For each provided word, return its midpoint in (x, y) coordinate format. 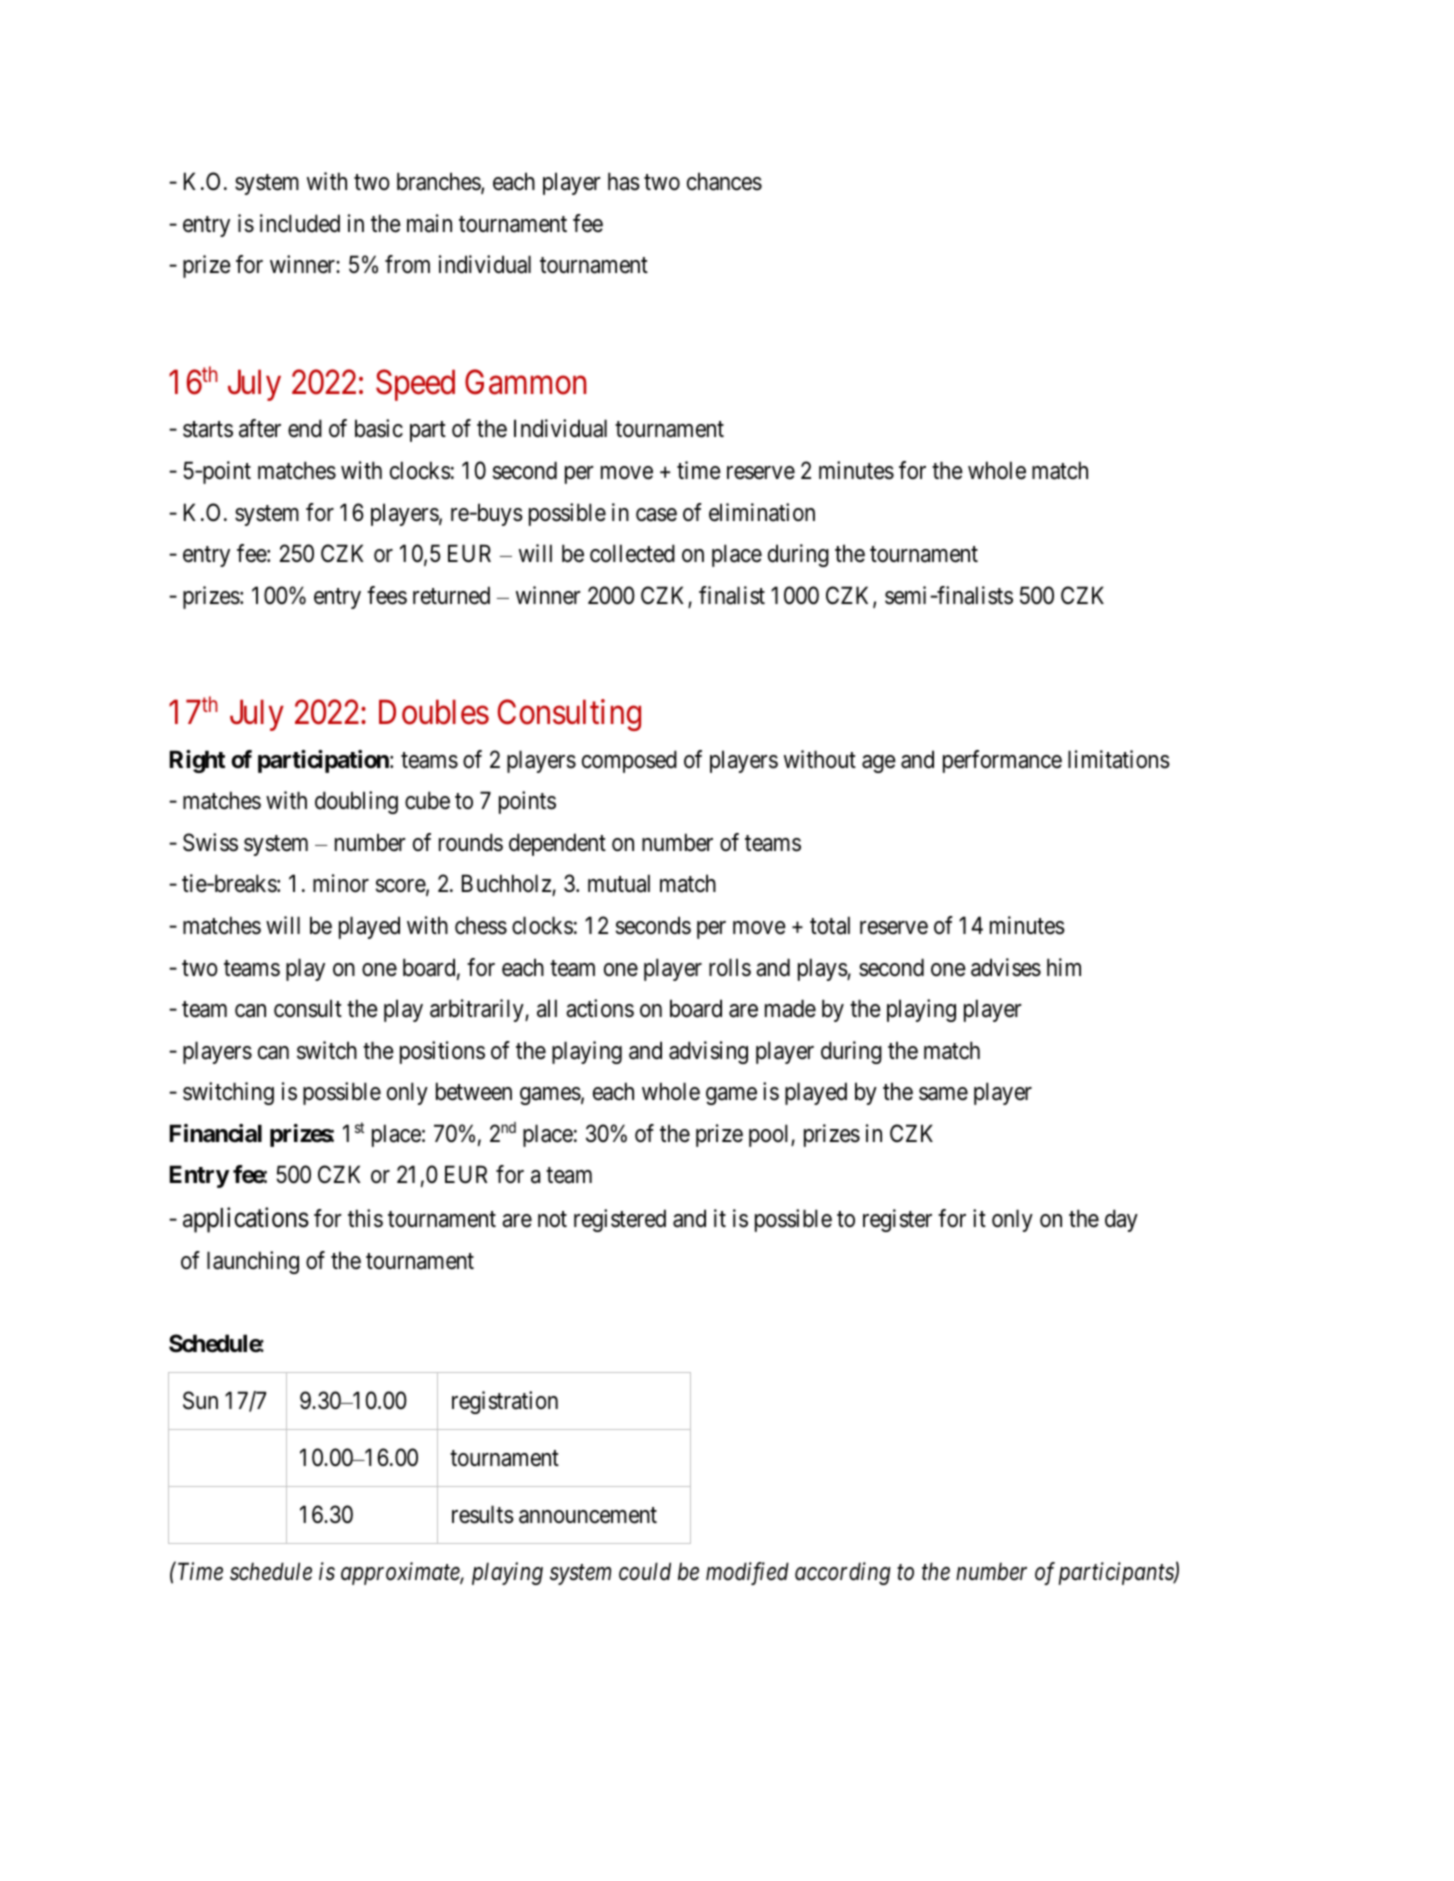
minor (341, 883)
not (552, 1219)
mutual (619, 883)
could (645, 1571)
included (300, 223)
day (1121, 1220)
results (483, 1514)
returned (451, 595)
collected (632, 553)
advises (1006, 967)
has (624, 181)
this (365, 1218)
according (843, 1573)
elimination (762, 512)
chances (724, 181)
